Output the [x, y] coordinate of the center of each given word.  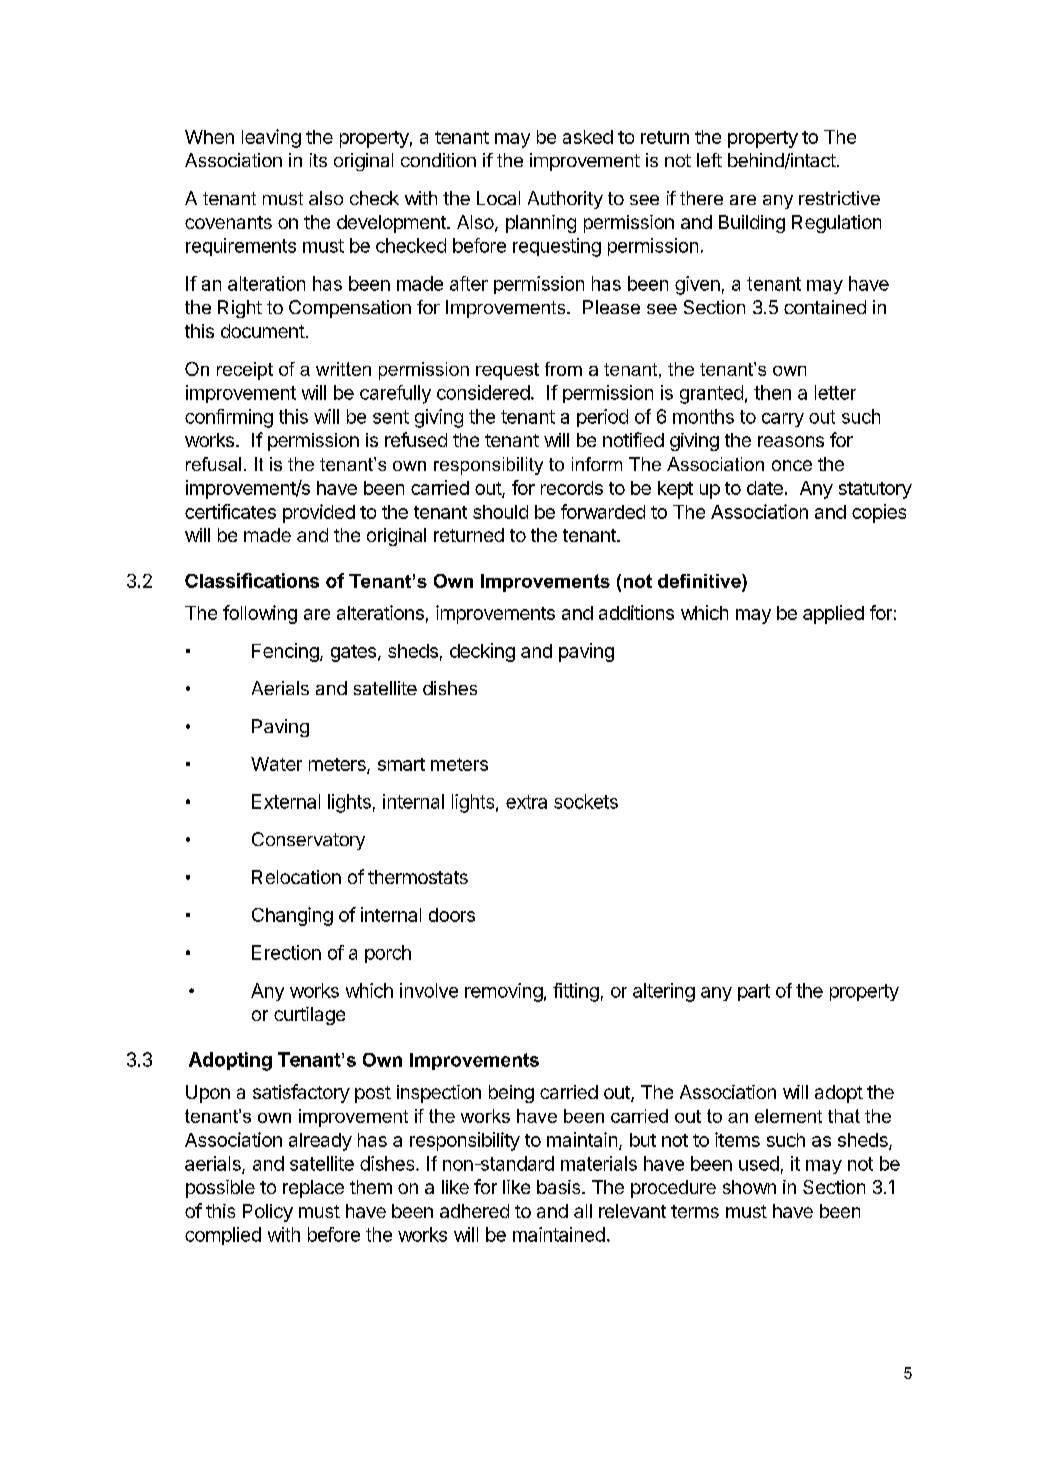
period [602, 418]
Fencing [285, 652]
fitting [576, 992]
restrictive [839, 198]
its [318, 160]
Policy [268, 1213]
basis [560, 1187]
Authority [565, 200]
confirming [229, 418]
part [754, 992]
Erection [286, 952]
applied [833, 614]
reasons [791, 441]
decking [482, 652]
